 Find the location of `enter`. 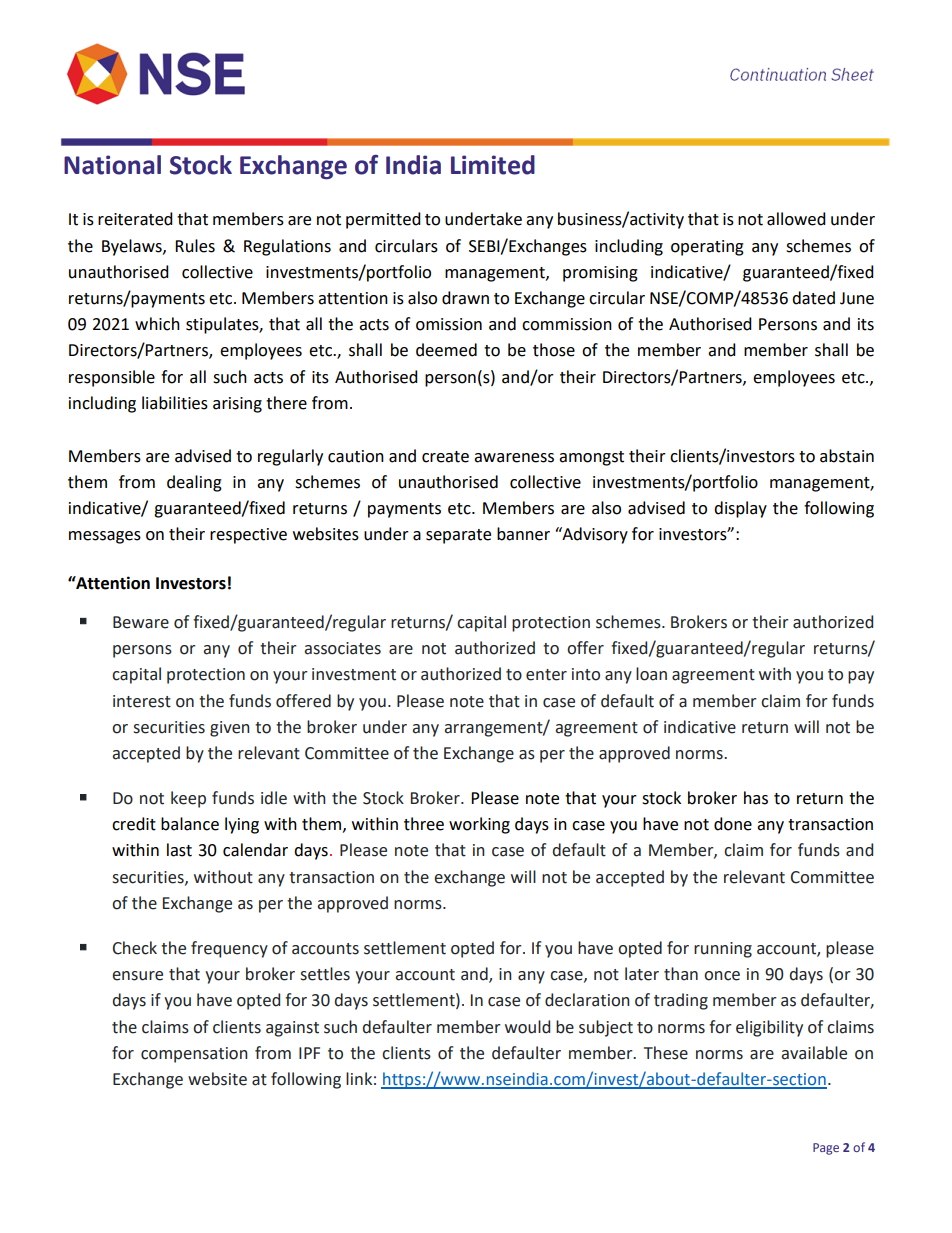

enter is located at coordinates (546, 675).
